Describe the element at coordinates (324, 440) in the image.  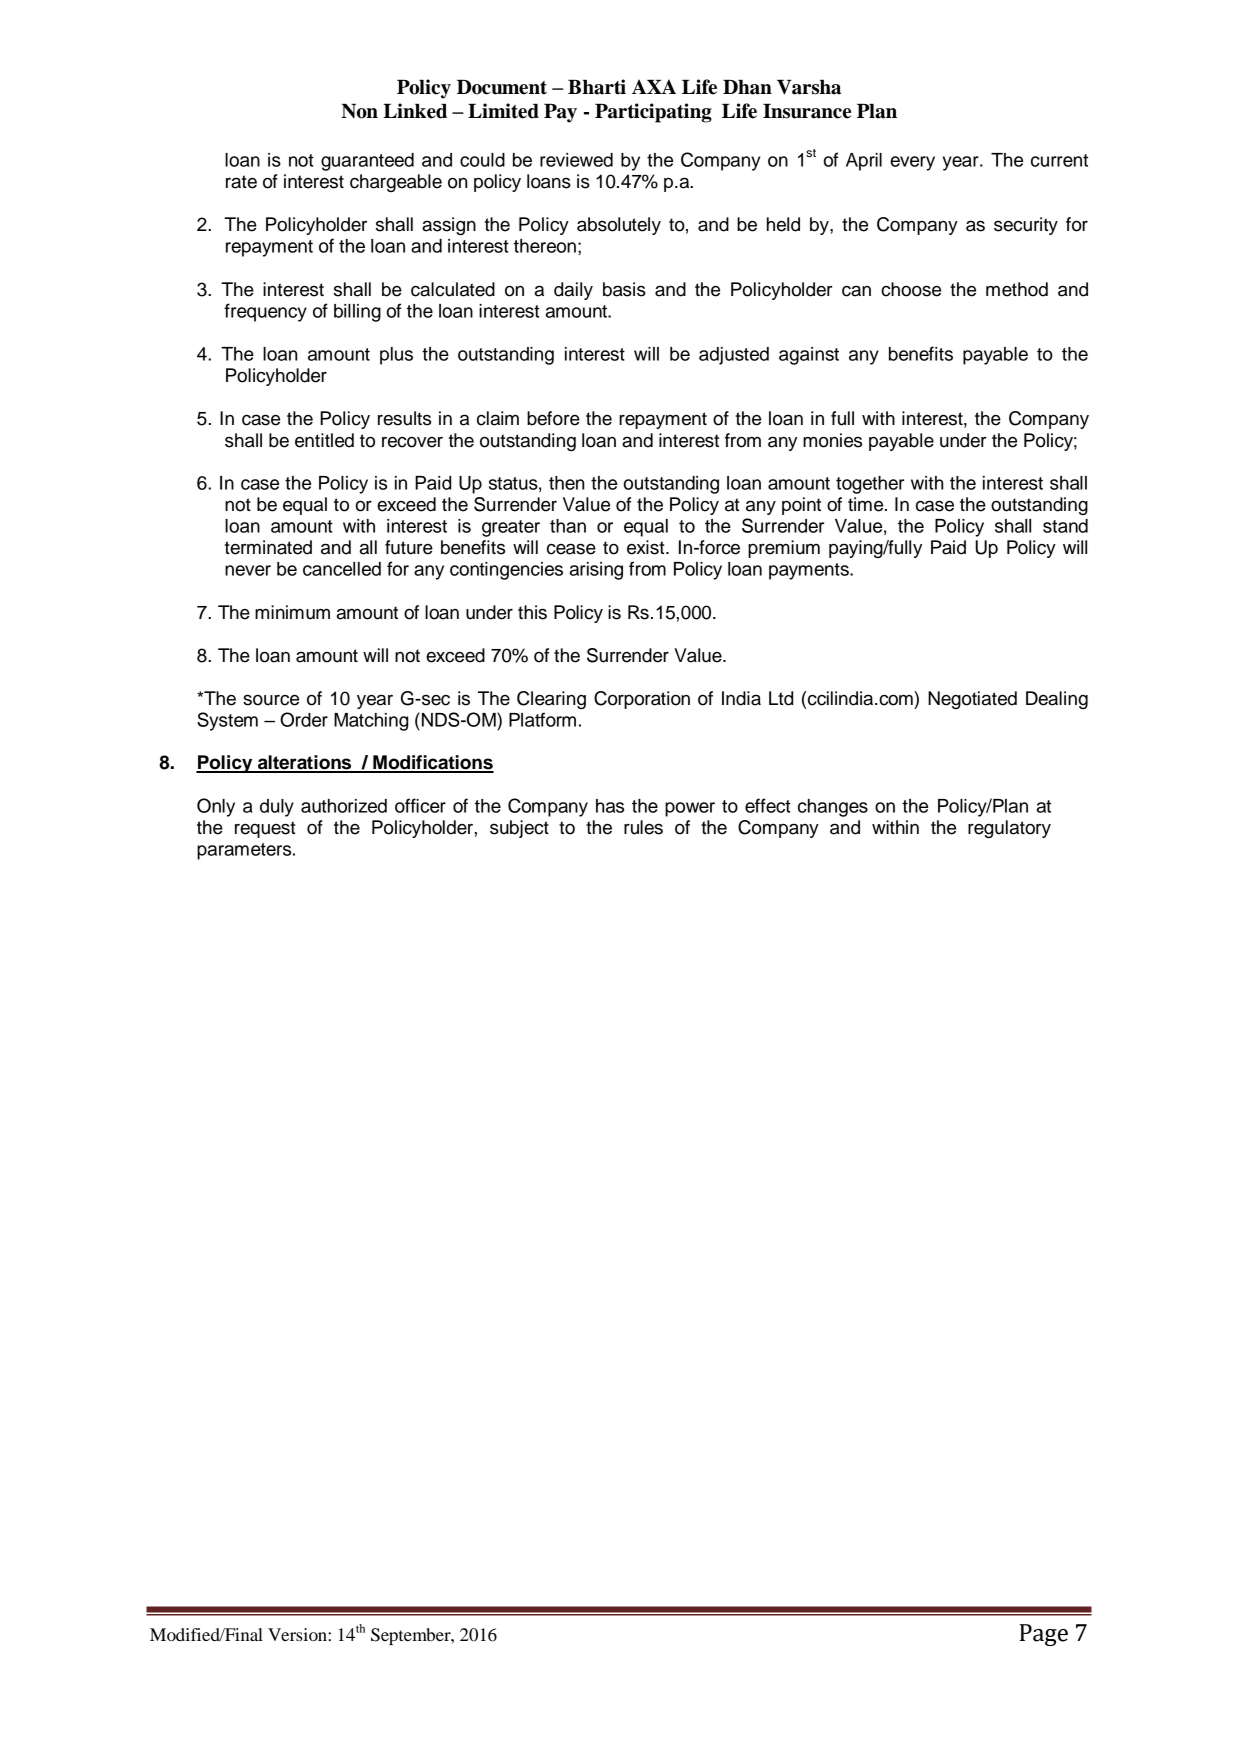
I see `entitled` at that location.
